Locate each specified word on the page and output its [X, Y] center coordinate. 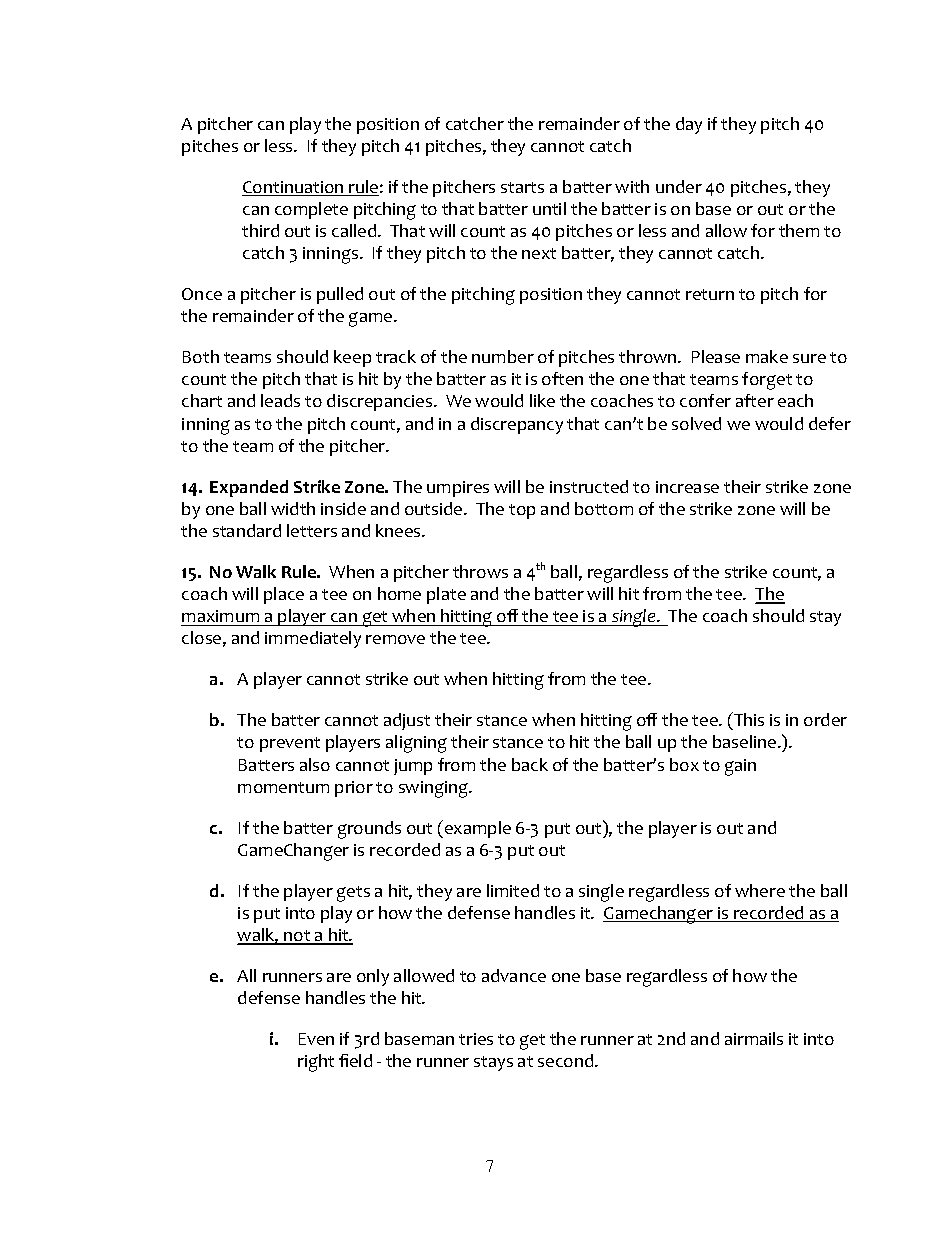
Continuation [294, 188]
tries [476, 1039]
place [284, 595]
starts [522, 187]
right [316, 1063]
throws [480, 571]
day [689, 125]
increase [687, 487]
